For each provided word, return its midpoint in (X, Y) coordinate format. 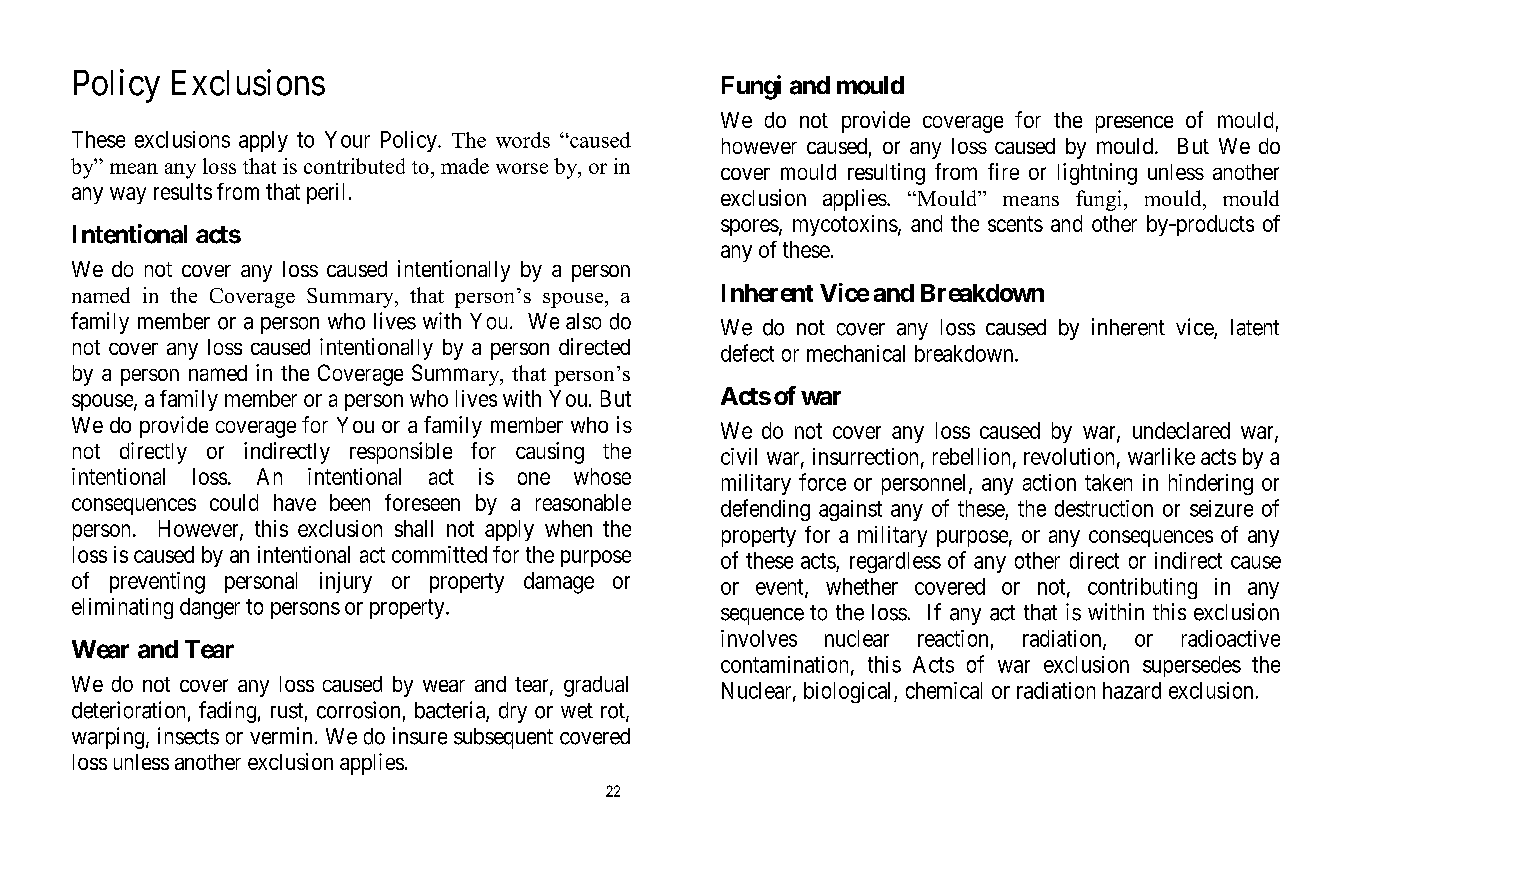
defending (765, 510)
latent (1255, 327)
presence (1134, 124)
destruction (1104, 508)
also (583, 321)
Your (347, 139)
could (234, 502)
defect (747, 353)
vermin (281, 736)
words (523, 140)
